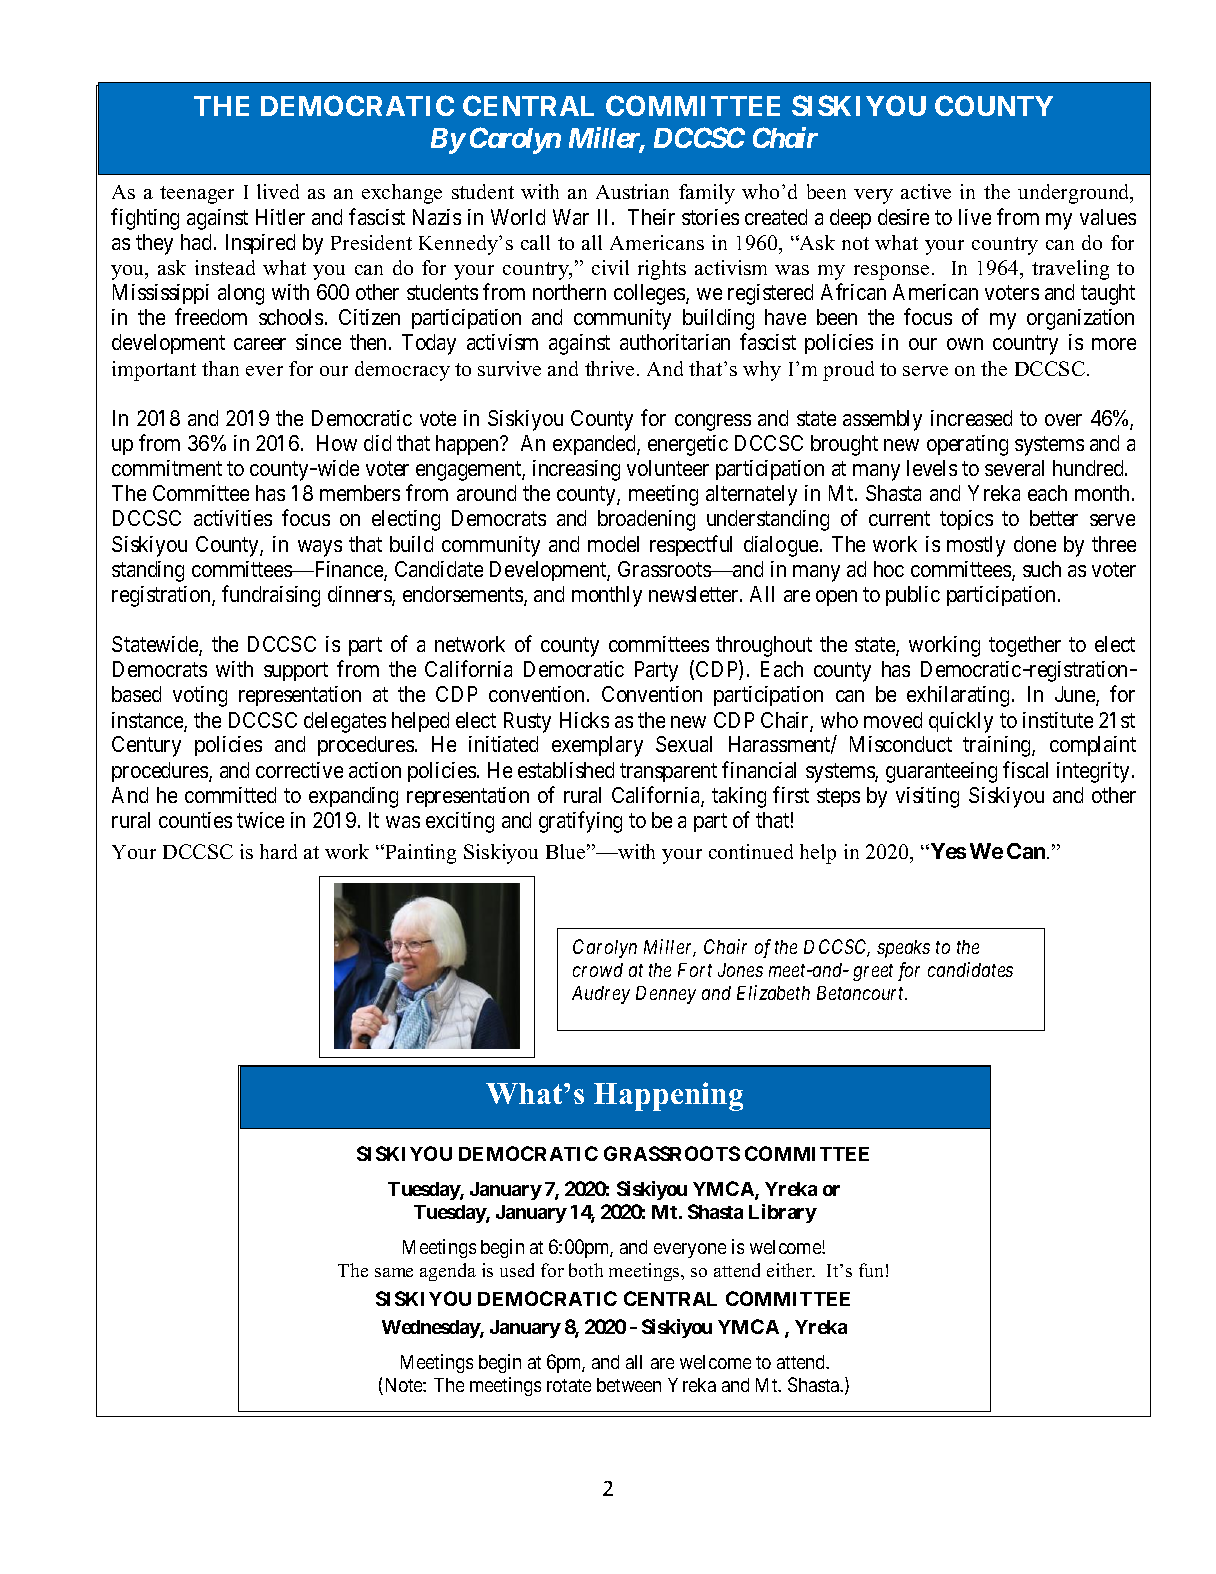 The width and height of the image is (1216, 1574). I want to click on active, so click(926, 191).
